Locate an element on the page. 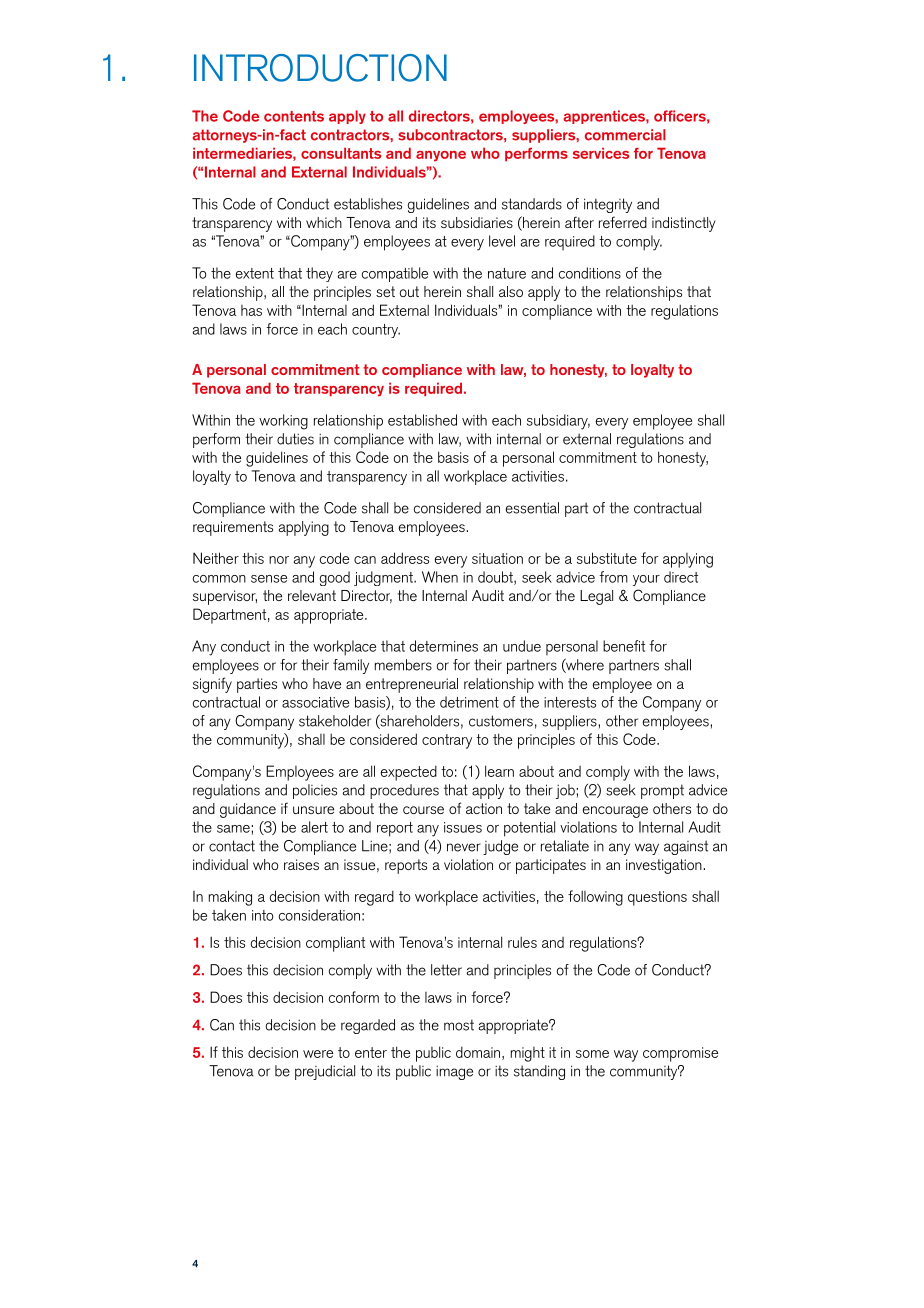 Image resolution: width=924 pixels, height=1308 pixels. determines is located at coordinates (444, 646).
